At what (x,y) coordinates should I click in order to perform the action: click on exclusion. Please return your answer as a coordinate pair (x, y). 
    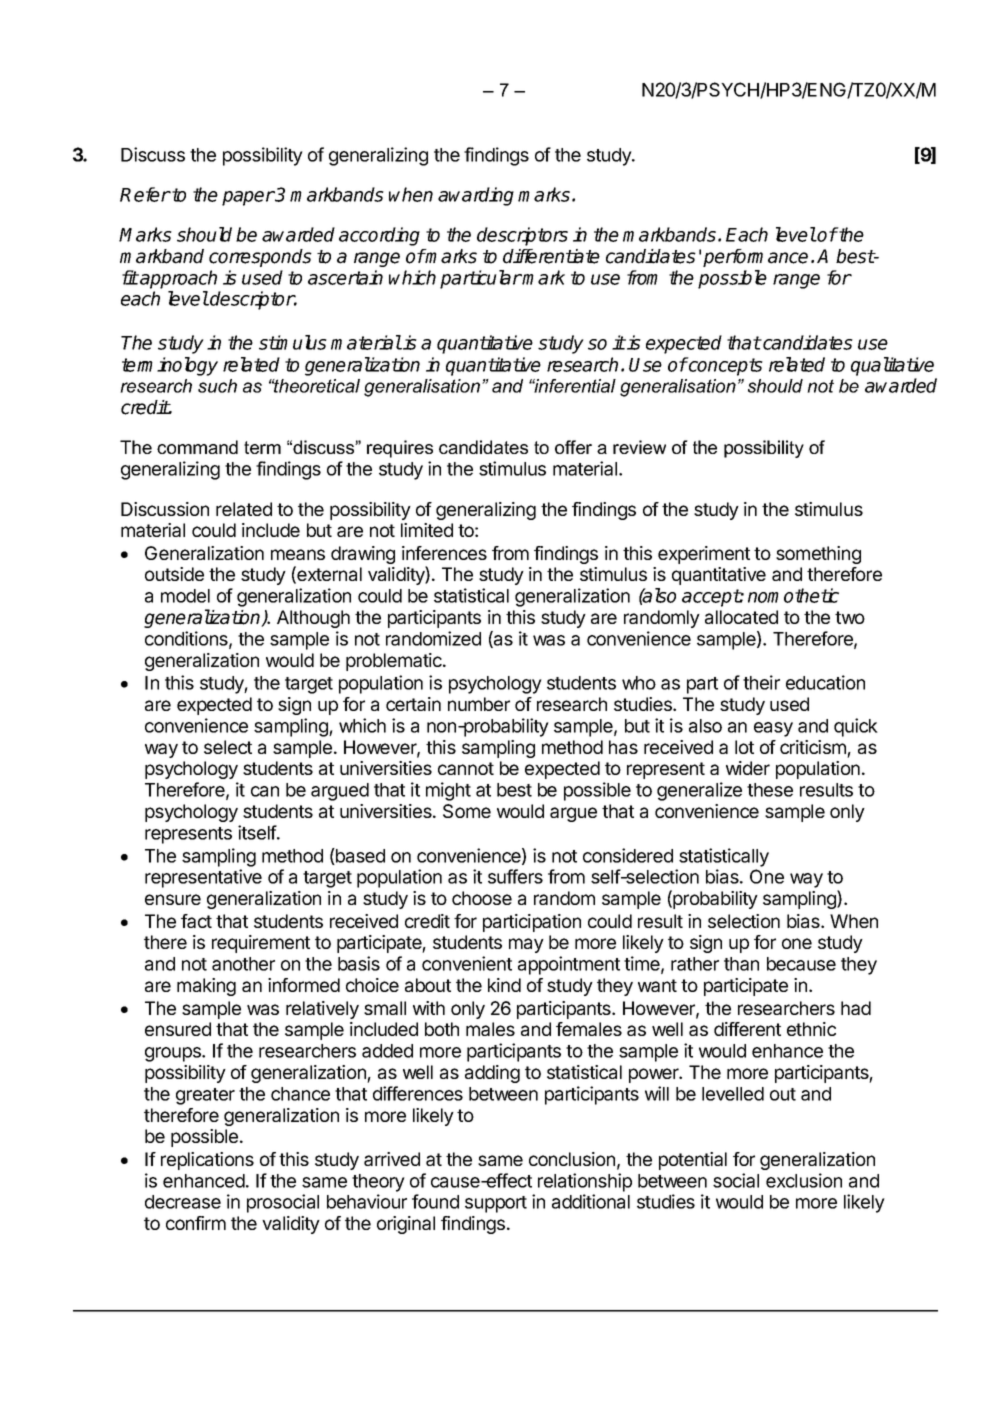
    Looking at the image, I should click on (804, 1180).
